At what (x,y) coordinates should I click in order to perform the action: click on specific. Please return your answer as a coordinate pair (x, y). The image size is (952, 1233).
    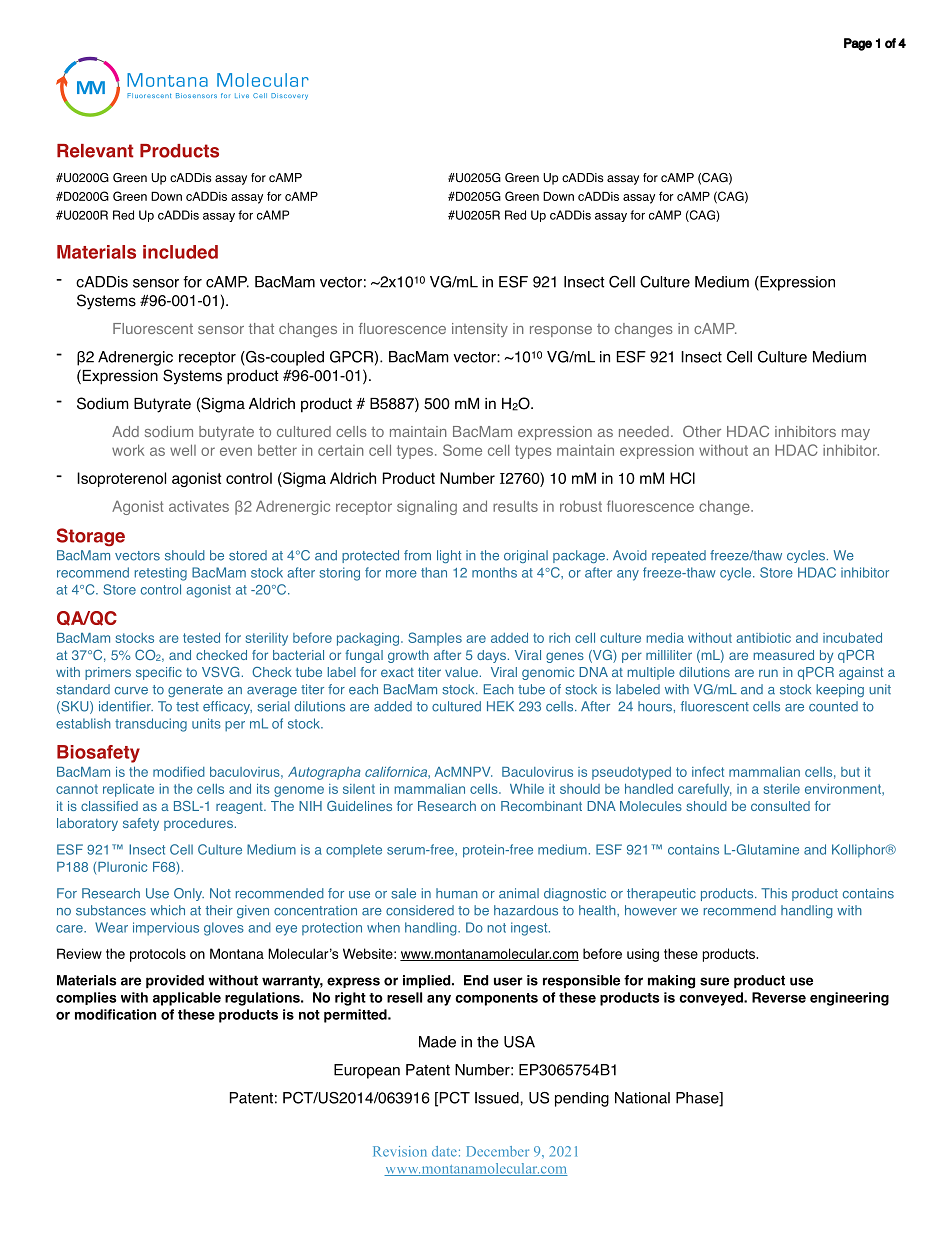
    Looking at the image, I should click on (159, 673).
